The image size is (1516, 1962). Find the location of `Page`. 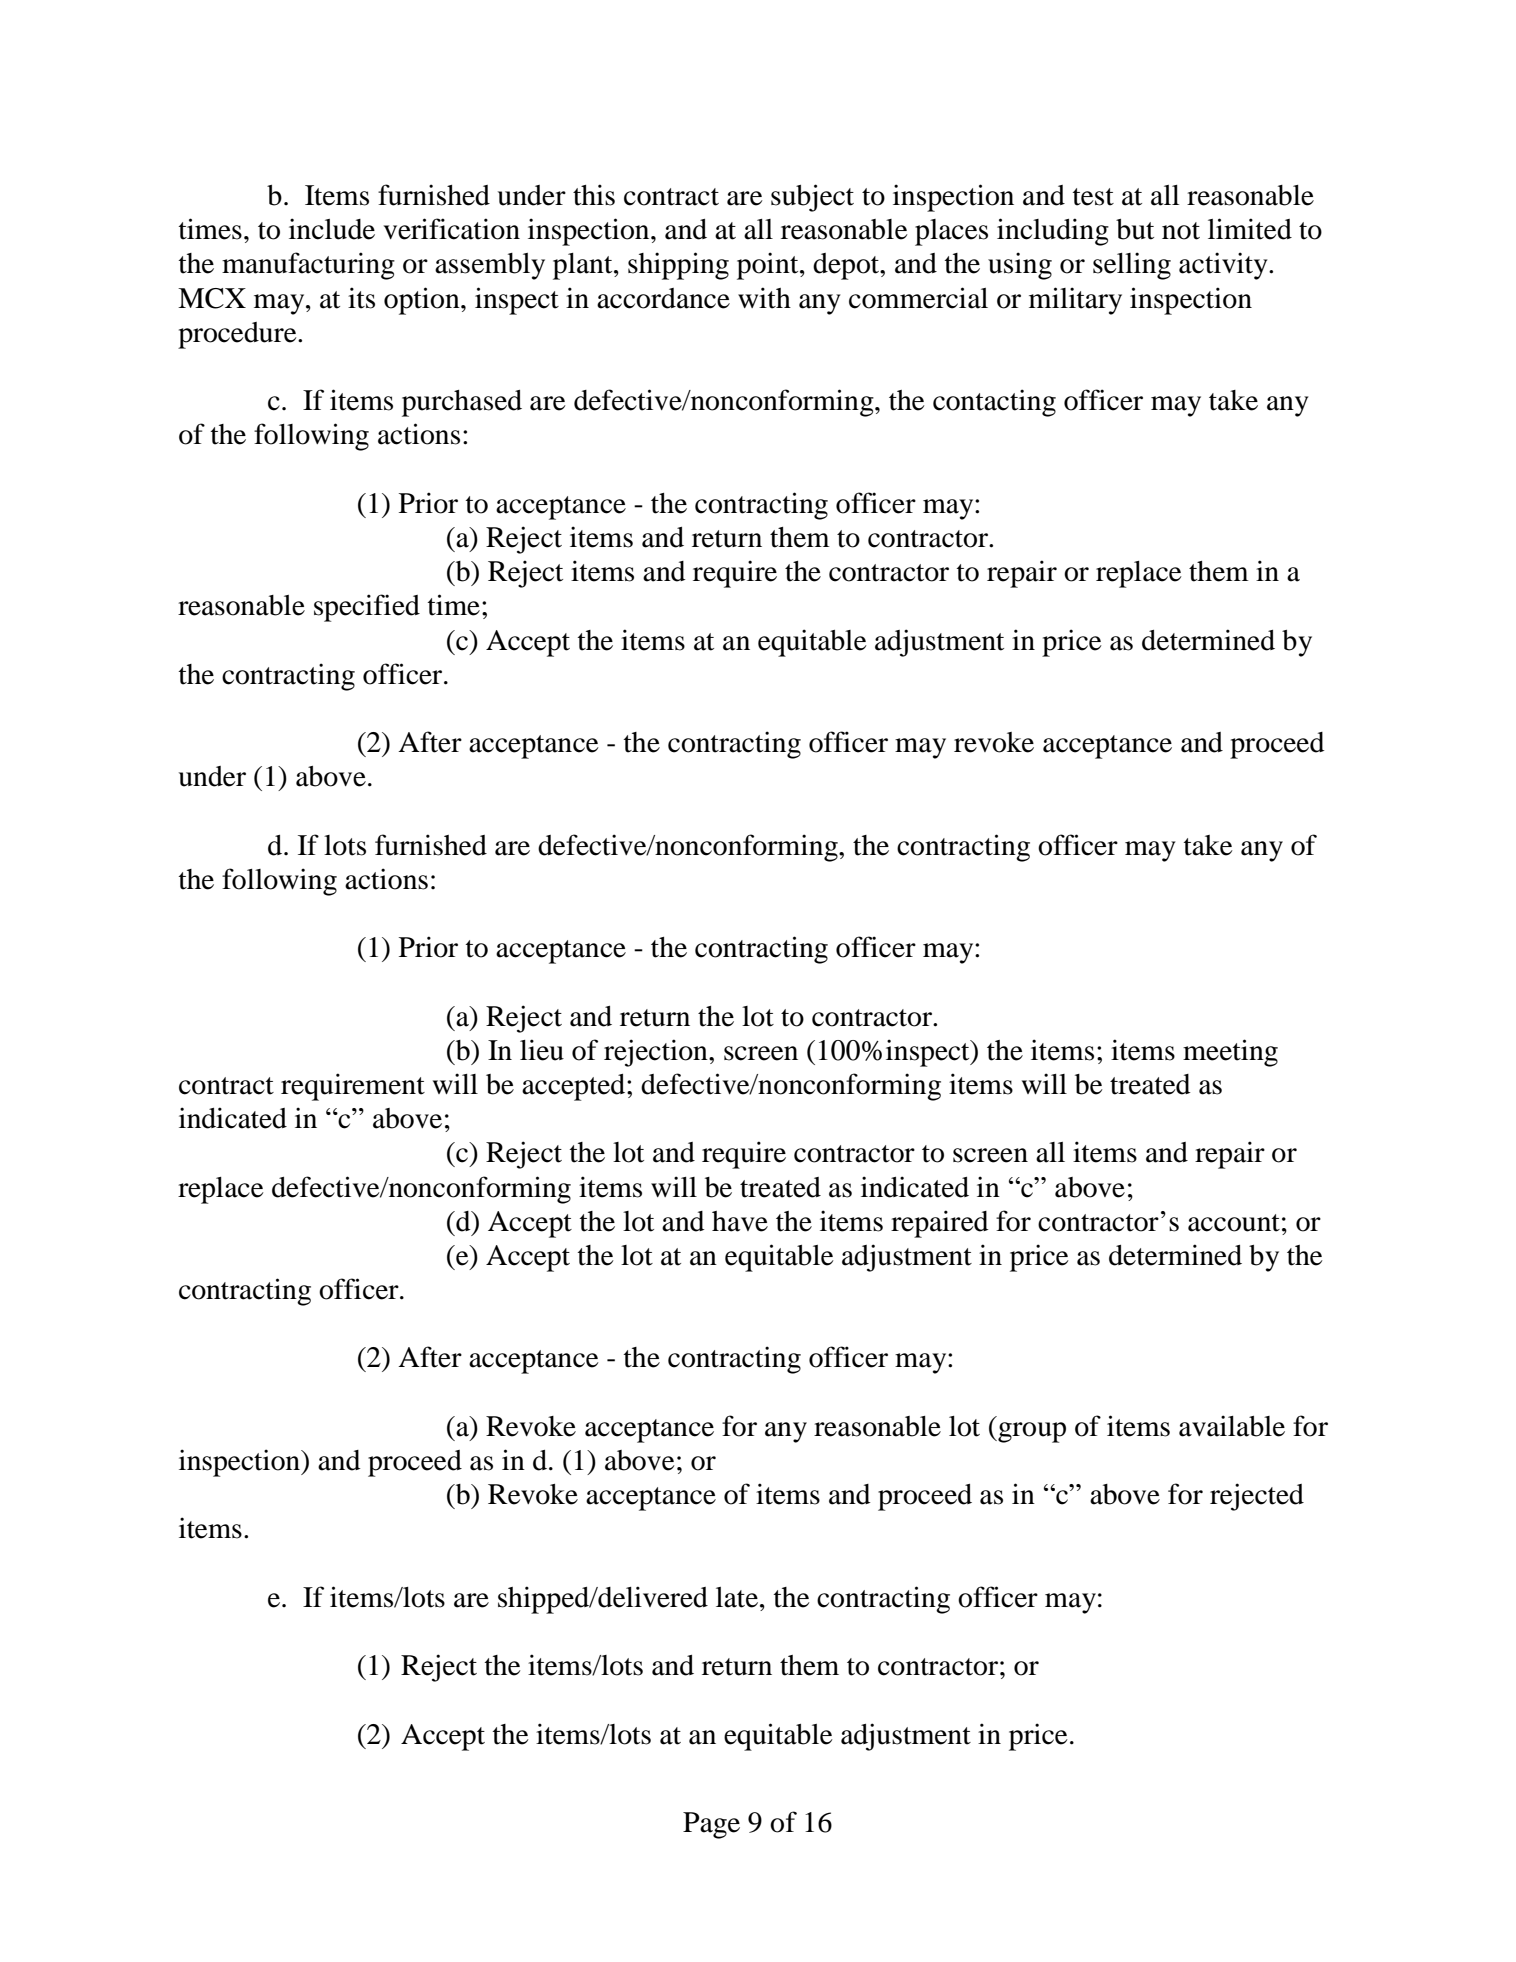

Page is located at coordinates (711, 1825).
